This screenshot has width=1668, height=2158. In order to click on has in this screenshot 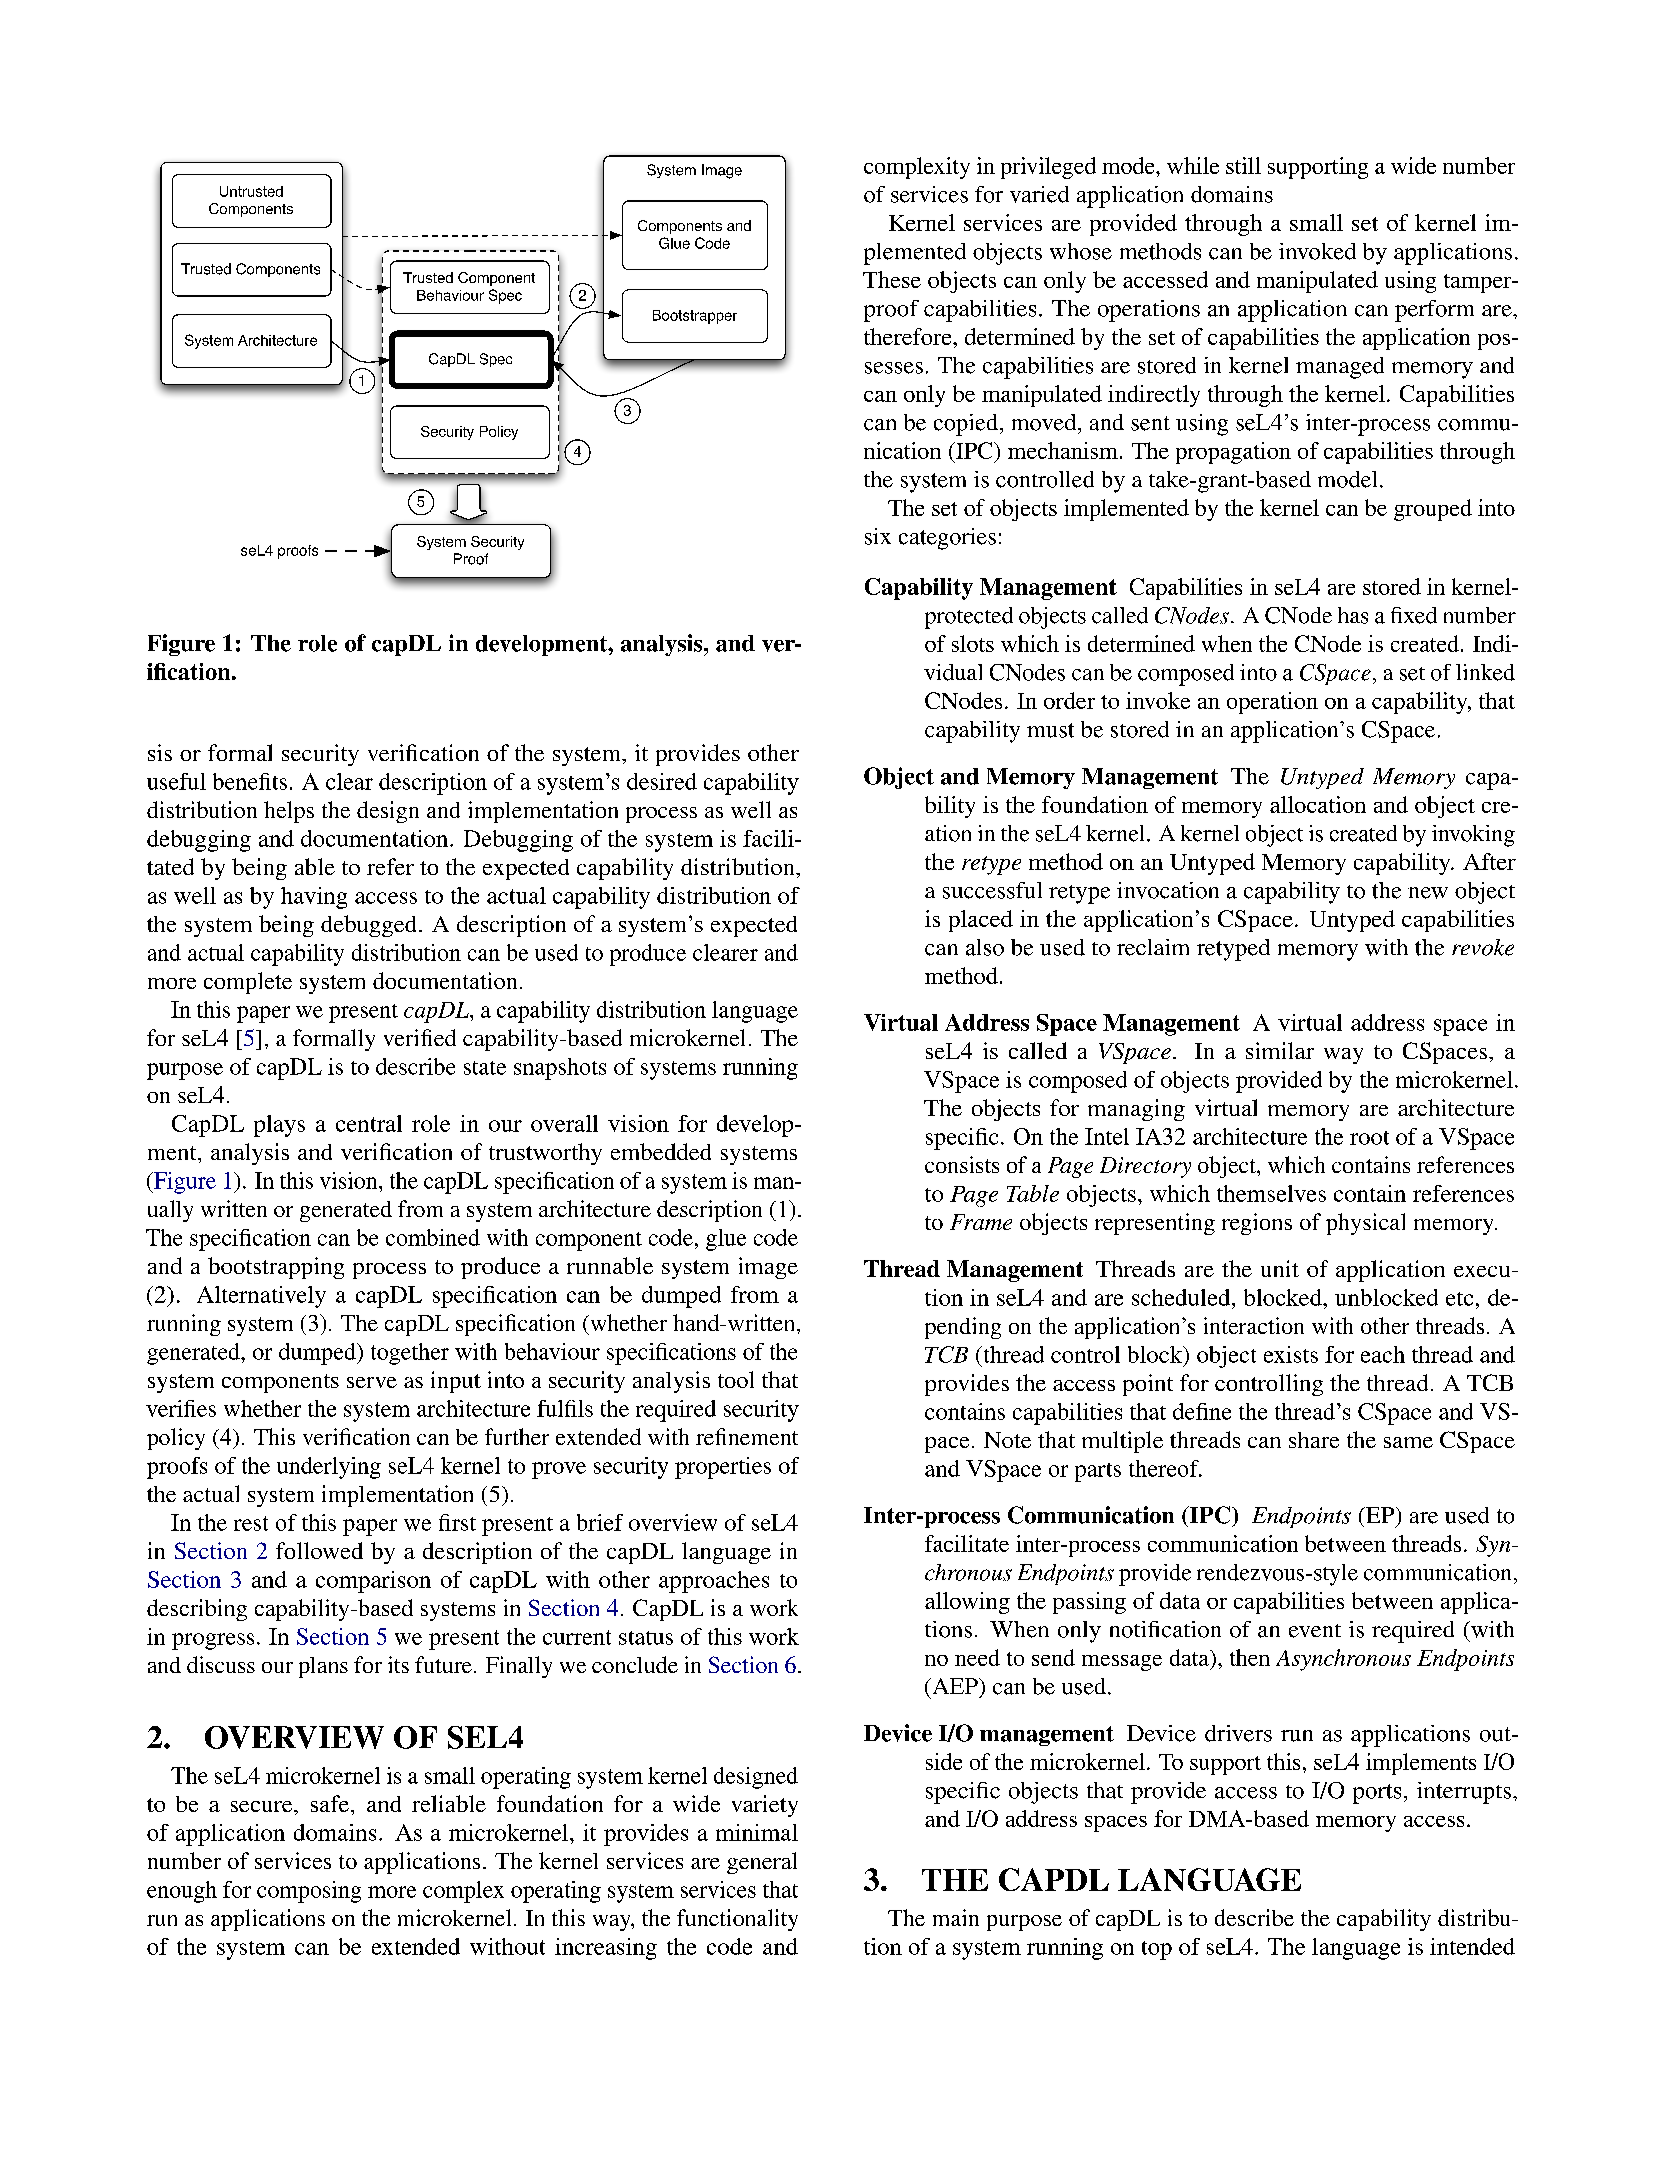, I will do `click(1353, 615)`.
